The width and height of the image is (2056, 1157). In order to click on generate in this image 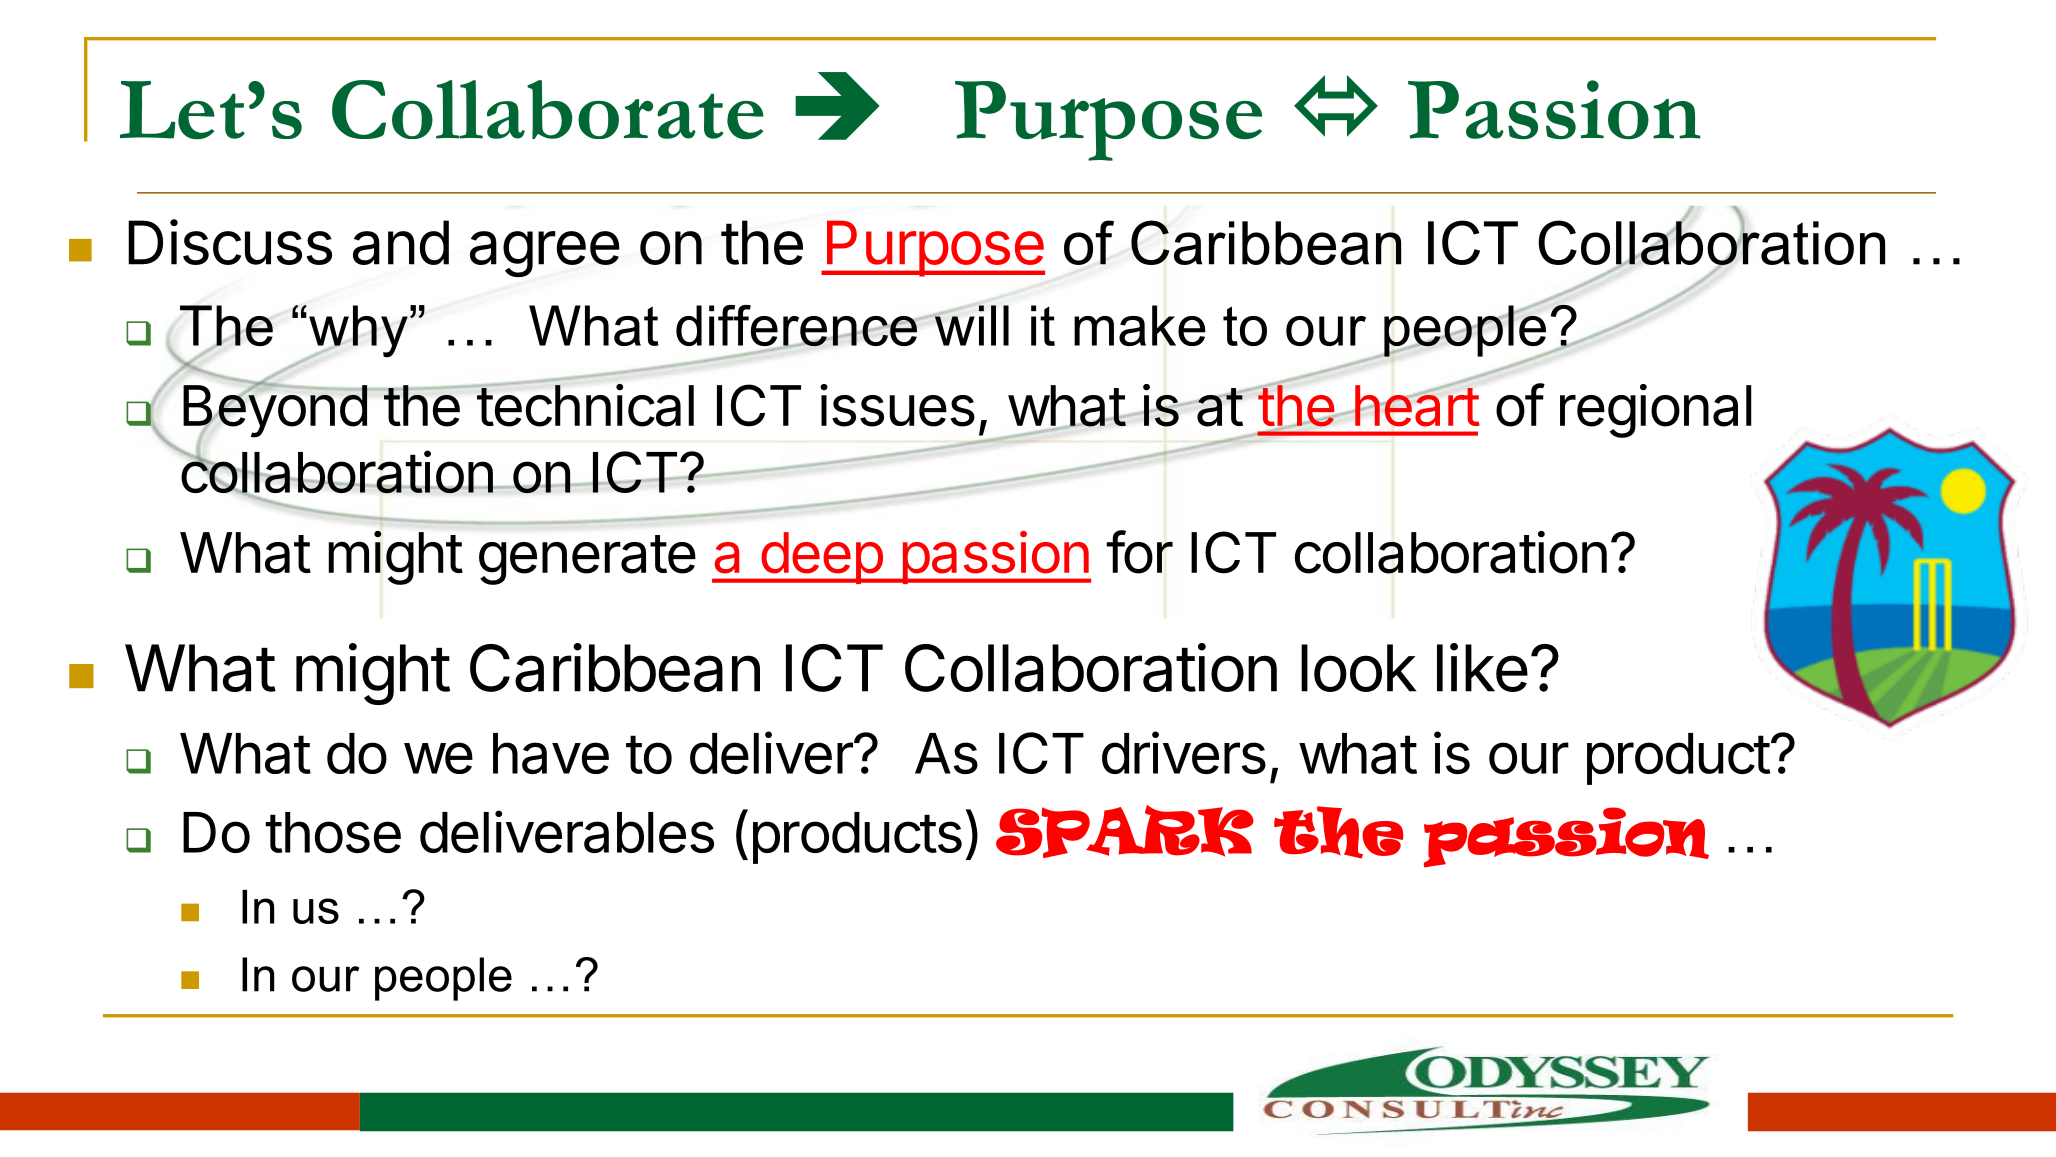, I will do `click(587, 560)`.
